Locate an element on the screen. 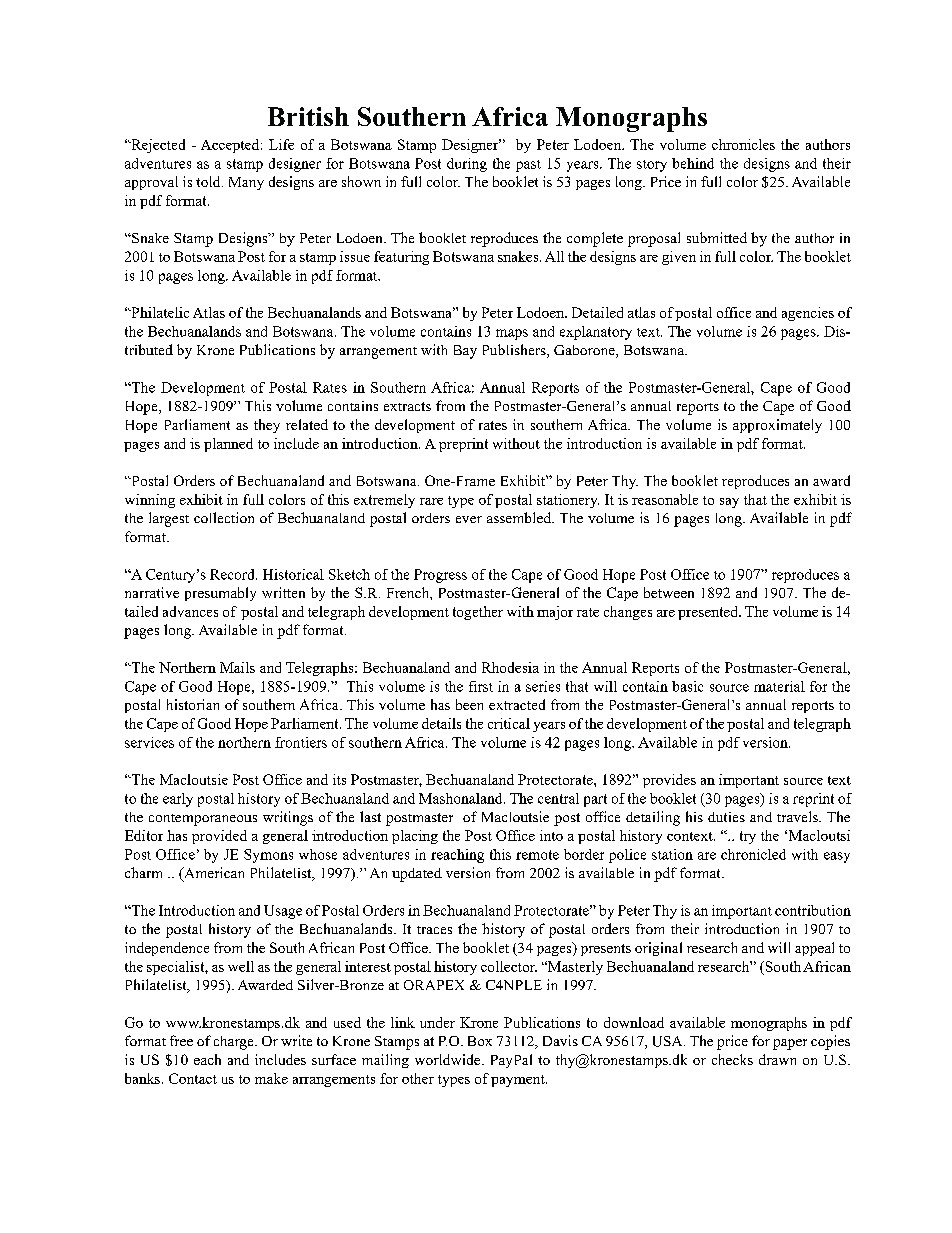 The height and width of the screenshot is (1233, 952). historian is located at coordinates (193, 704).
